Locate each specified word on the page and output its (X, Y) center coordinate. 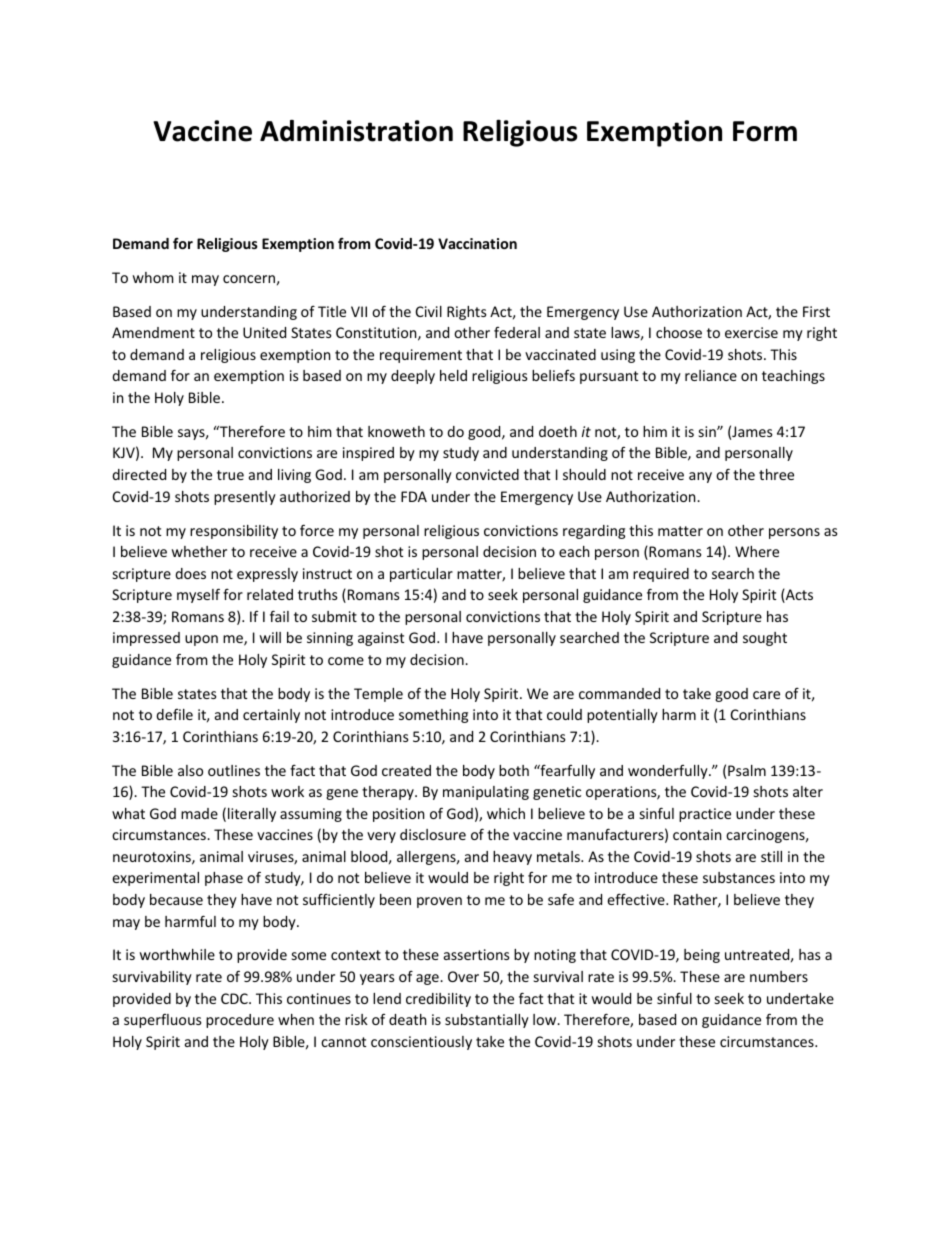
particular (421, 575)
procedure (240, 1021)
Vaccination (477, 243)
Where (757, 551)
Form (765, 131)
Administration (356, 131)
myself (198, 595)
